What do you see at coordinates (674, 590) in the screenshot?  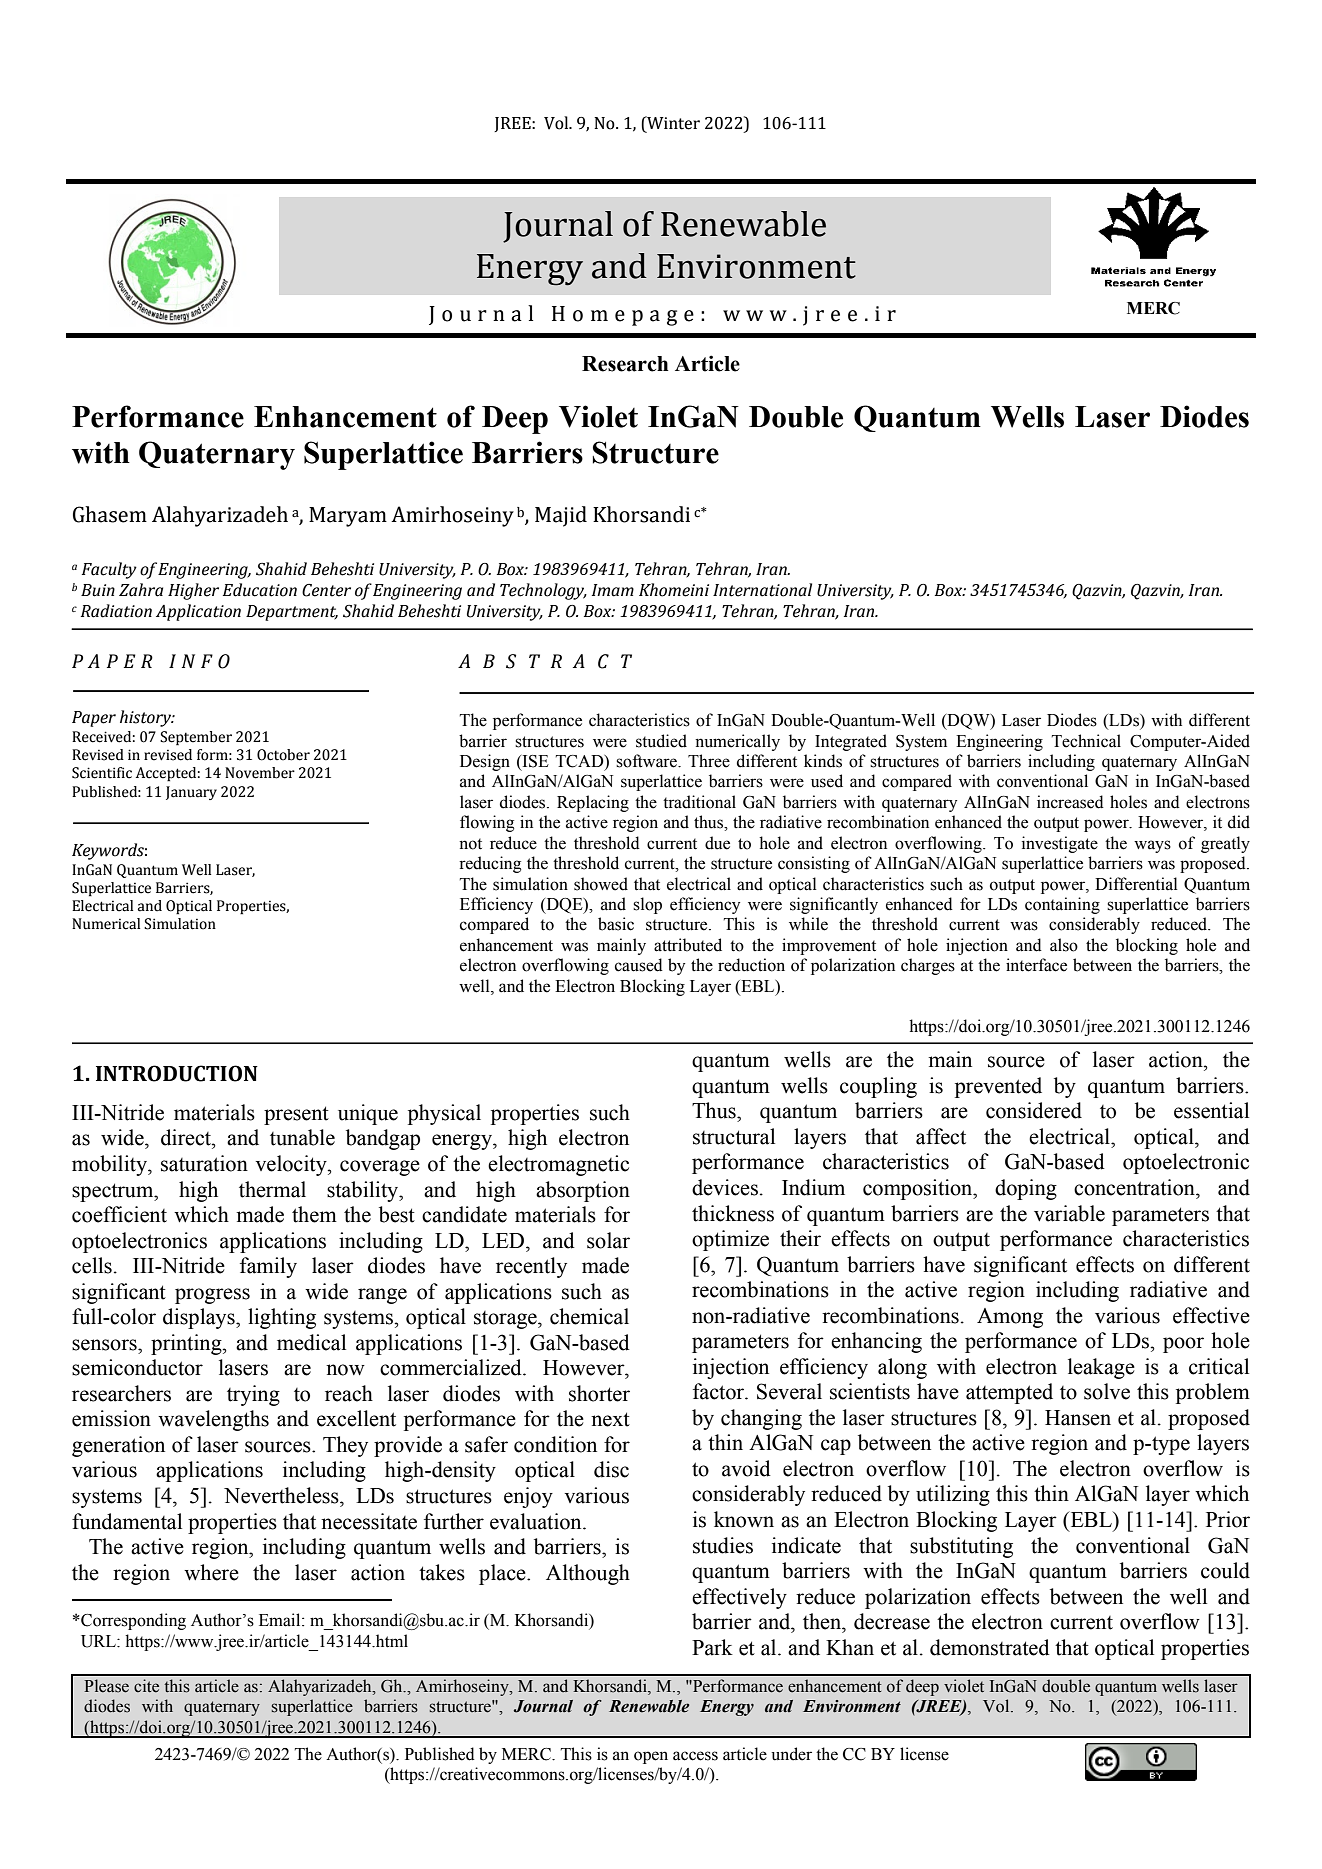 I see `Khomeini` at bounding box center [674, 590].
